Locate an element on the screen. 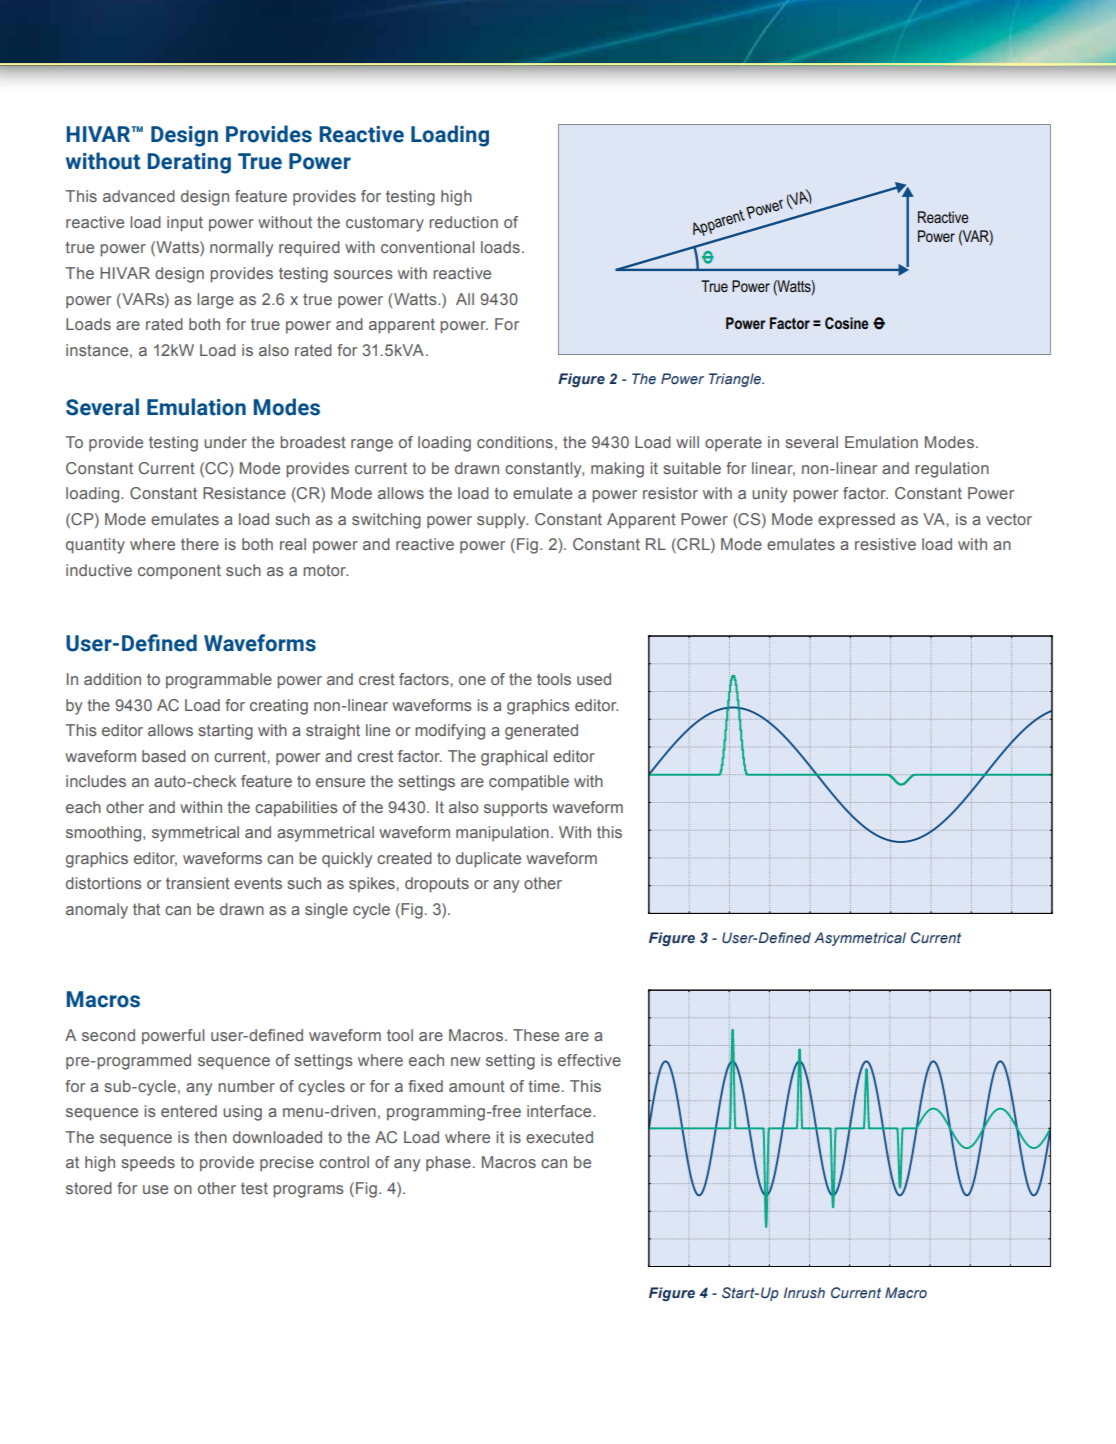 This screenshot has height=1444, width=1116. reduction is located at coordinates (463, 222).
